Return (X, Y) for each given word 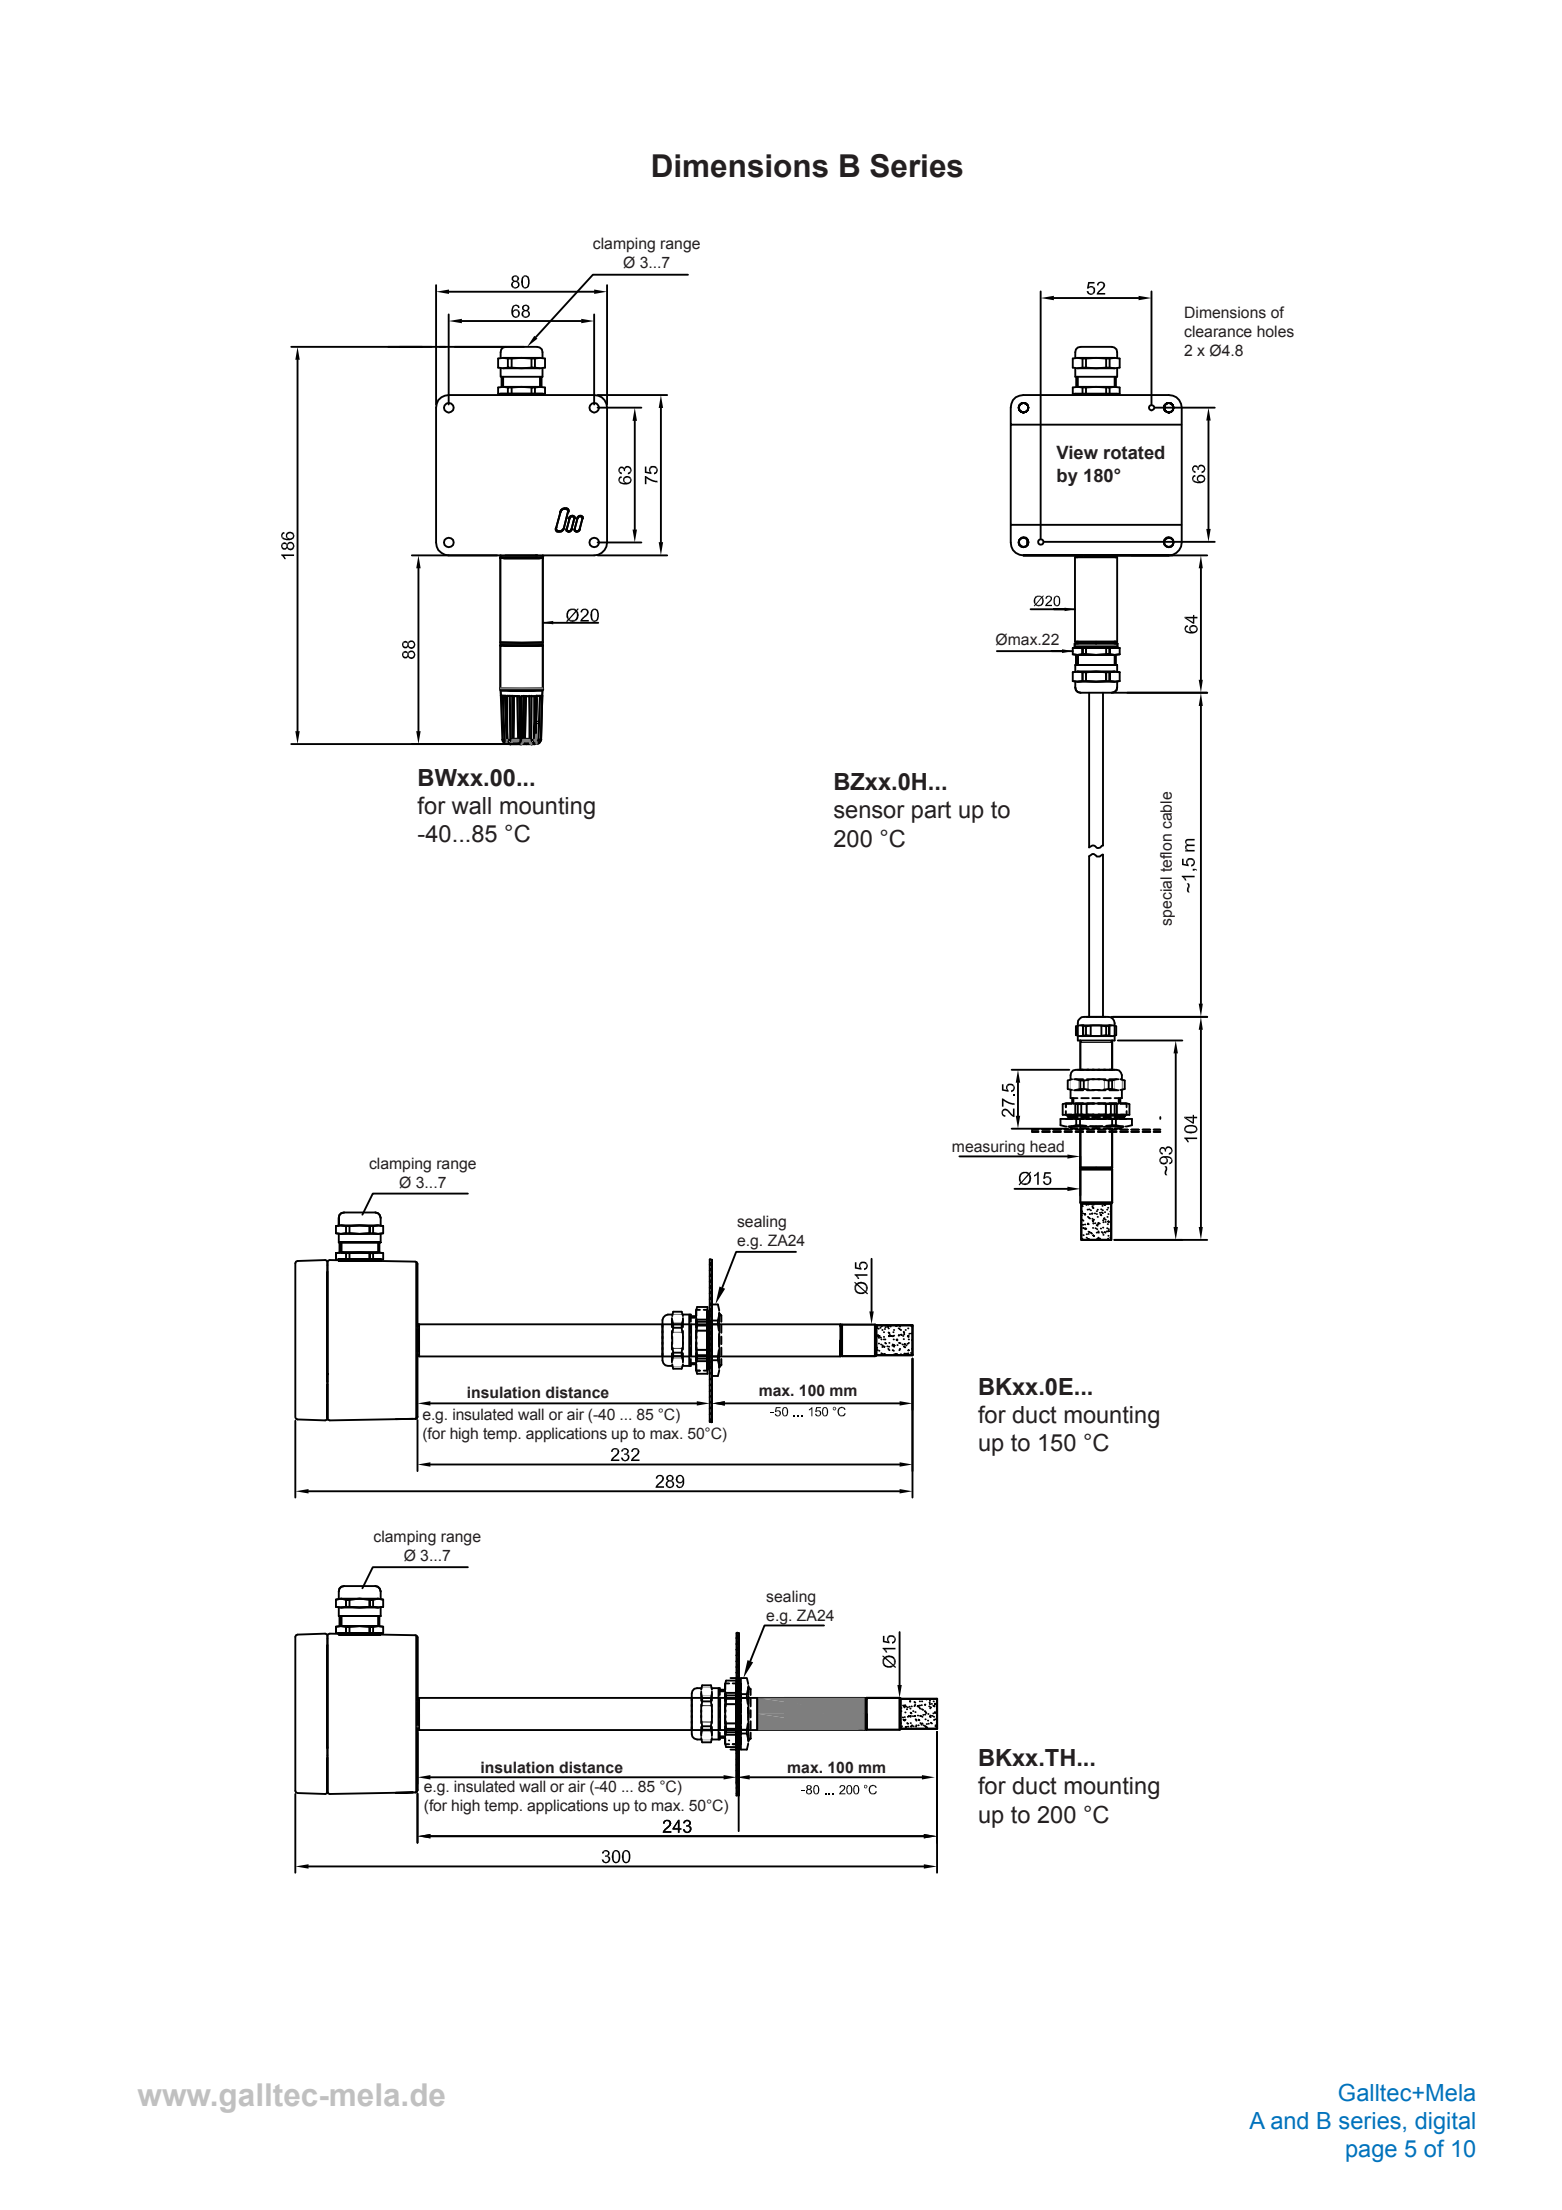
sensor (869, 812)
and (1289, 2121)
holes (1275, 331)
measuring (989, 1149)
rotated (1134, 452)
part (931, 812)
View (1077, 452)
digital (1445, 2123)
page (1371, 2153)
